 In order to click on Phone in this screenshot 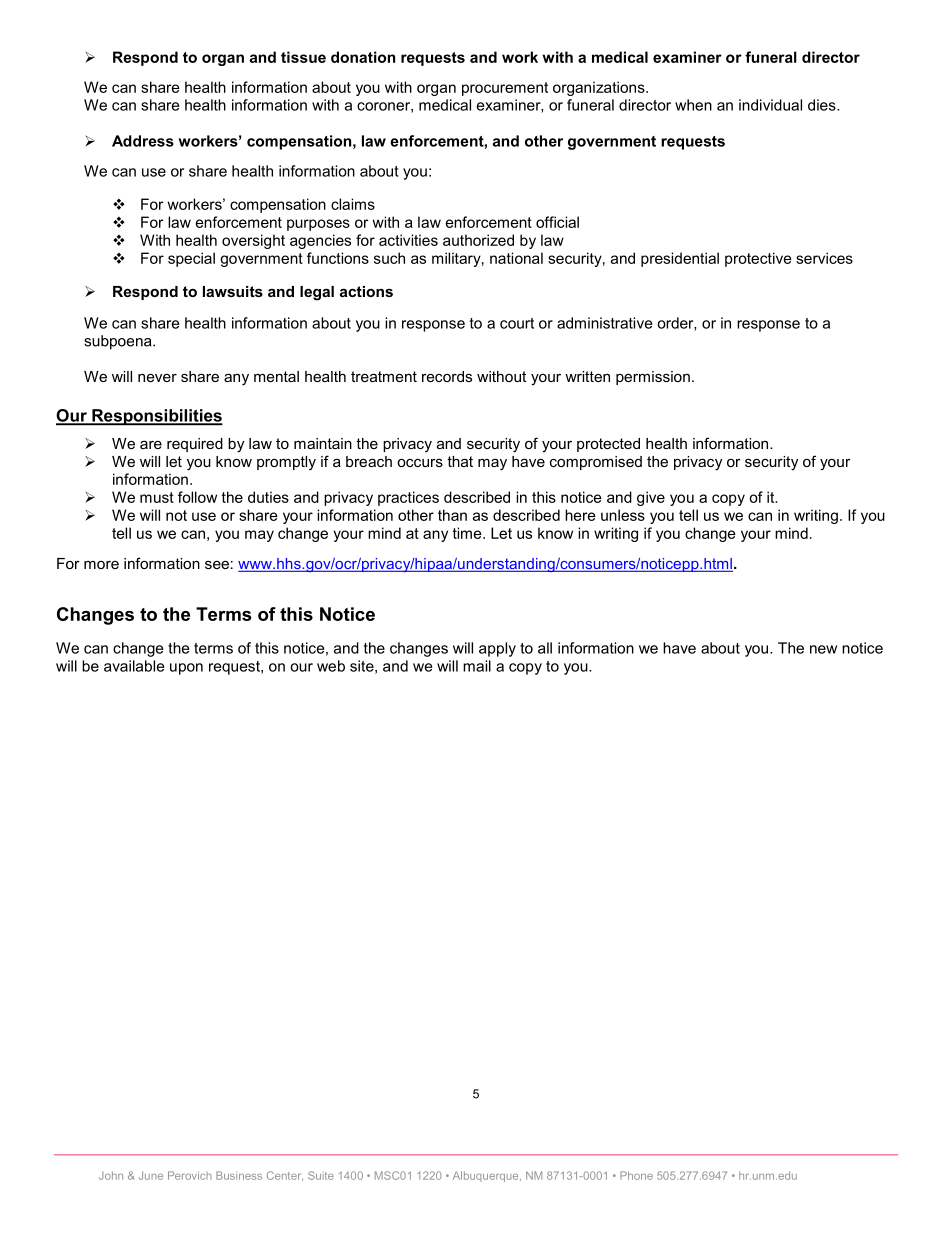, I will do `click(636, 1175)`.
